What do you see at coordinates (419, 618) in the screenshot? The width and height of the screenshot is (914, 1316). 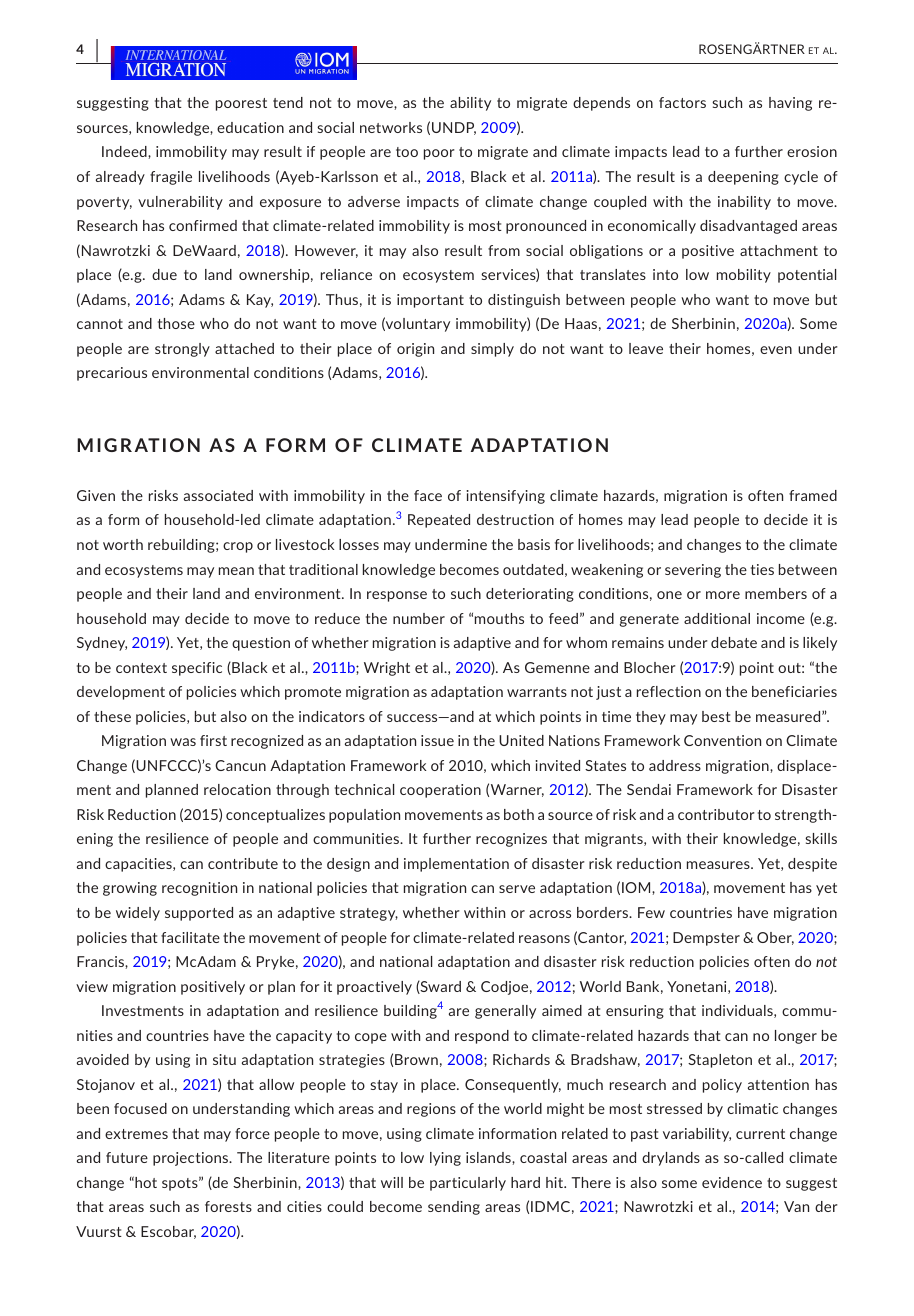 I see `number` at bounding box center [419, 618].
